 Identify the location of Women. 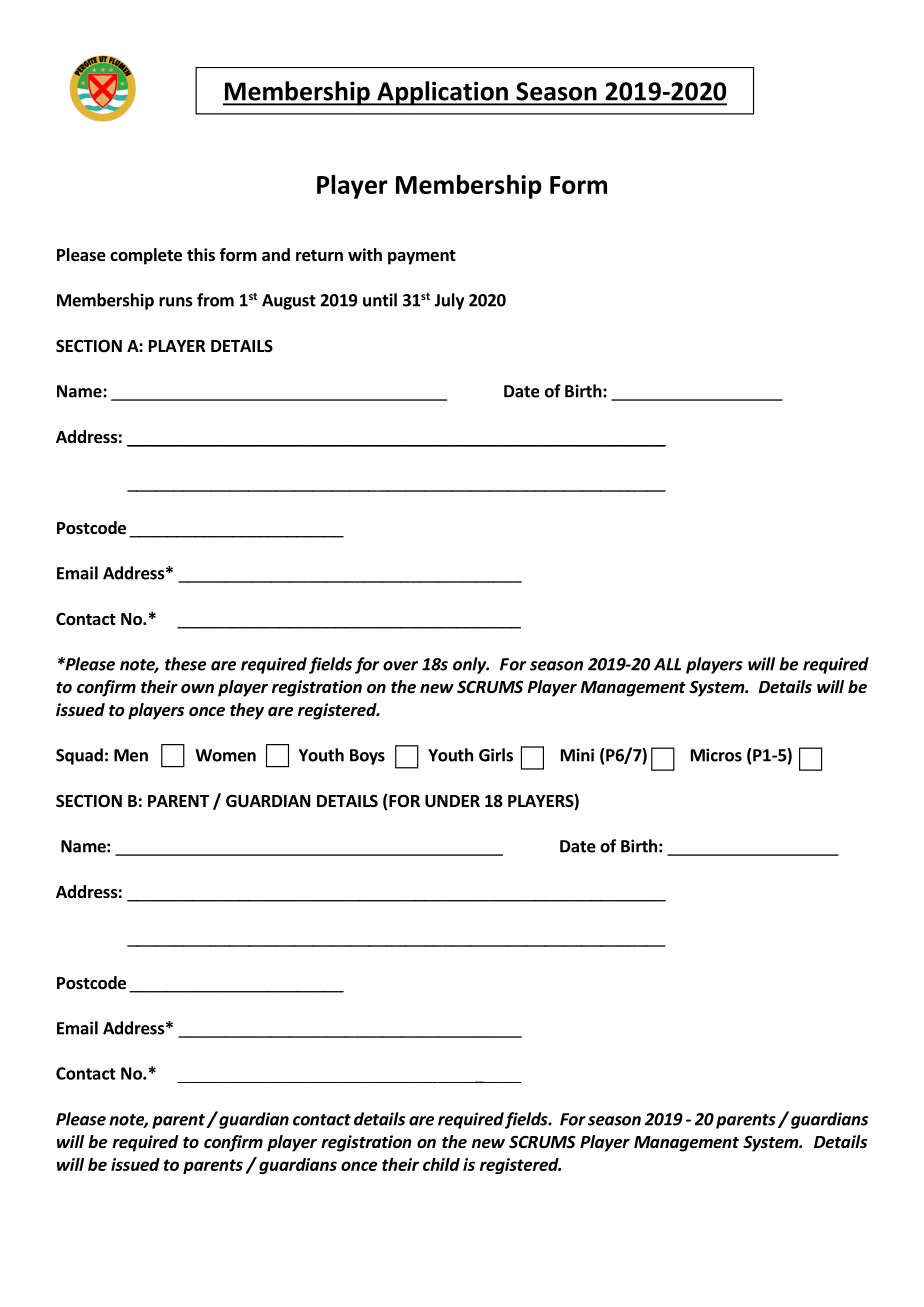
(225, 755).
